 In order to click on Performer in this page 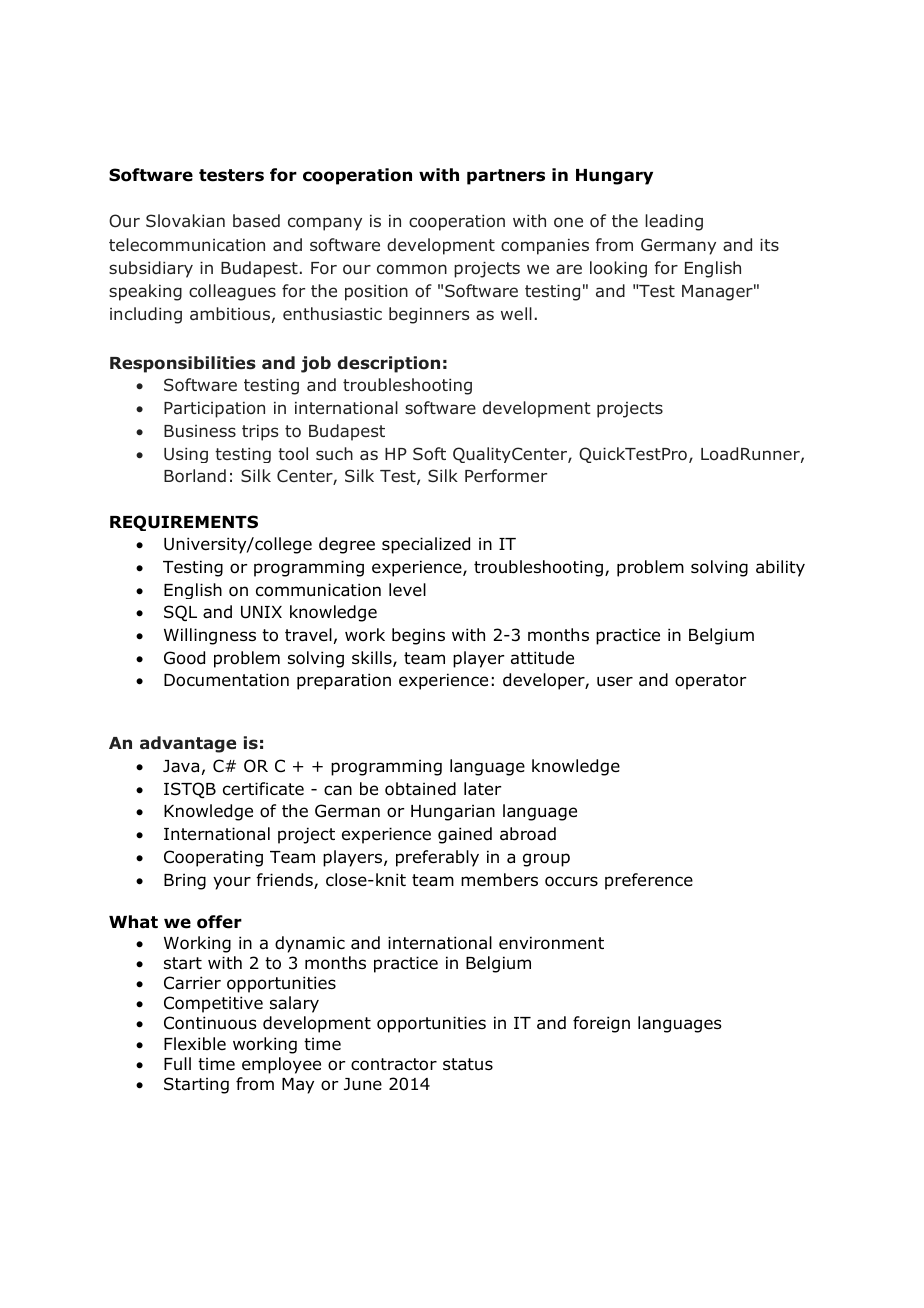, I will do `click(506, 476)`.
